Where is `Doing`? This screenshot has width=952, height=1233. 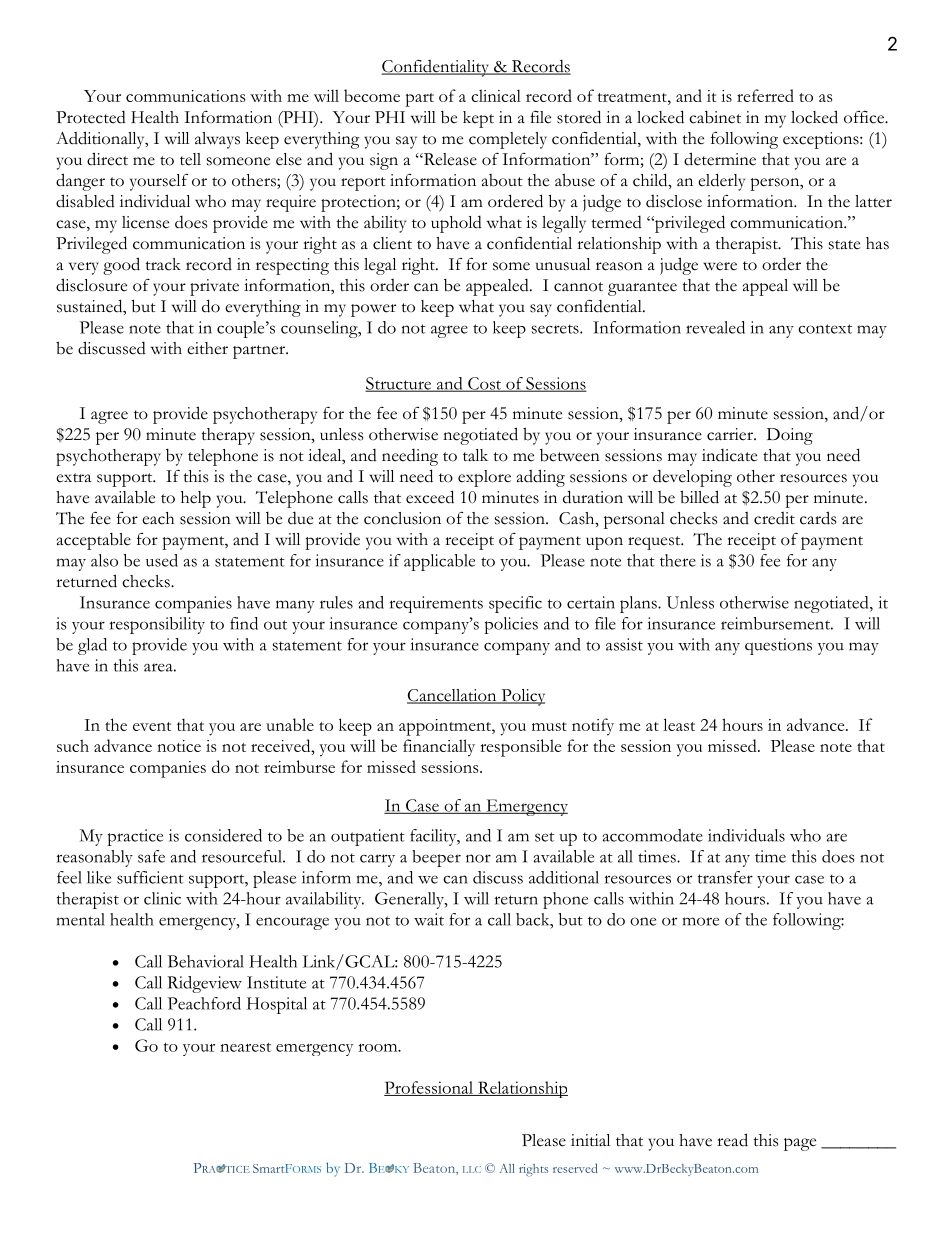 Doing is located at coordinates (790, 436).
